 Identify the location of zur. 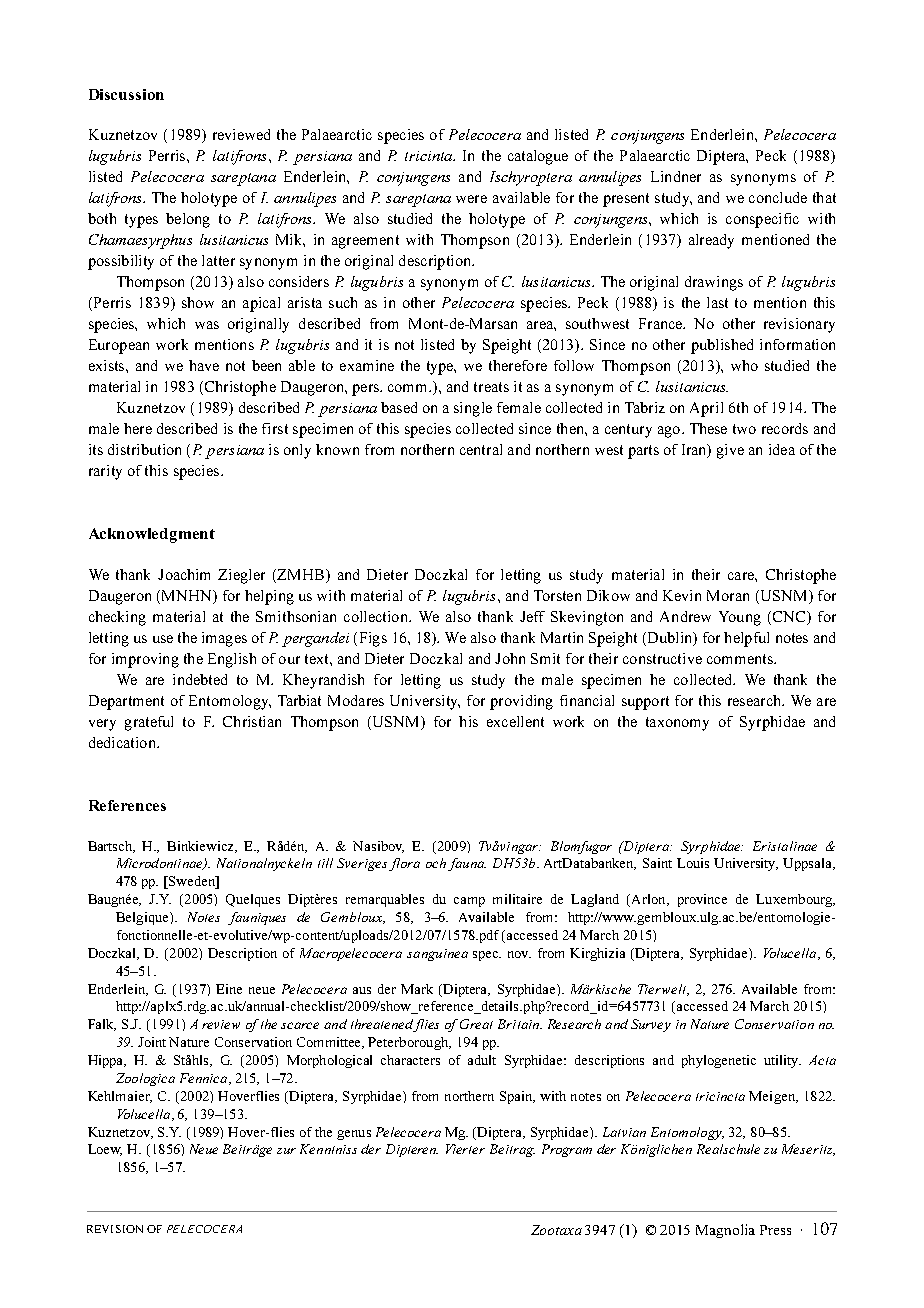
(286, 1151).
